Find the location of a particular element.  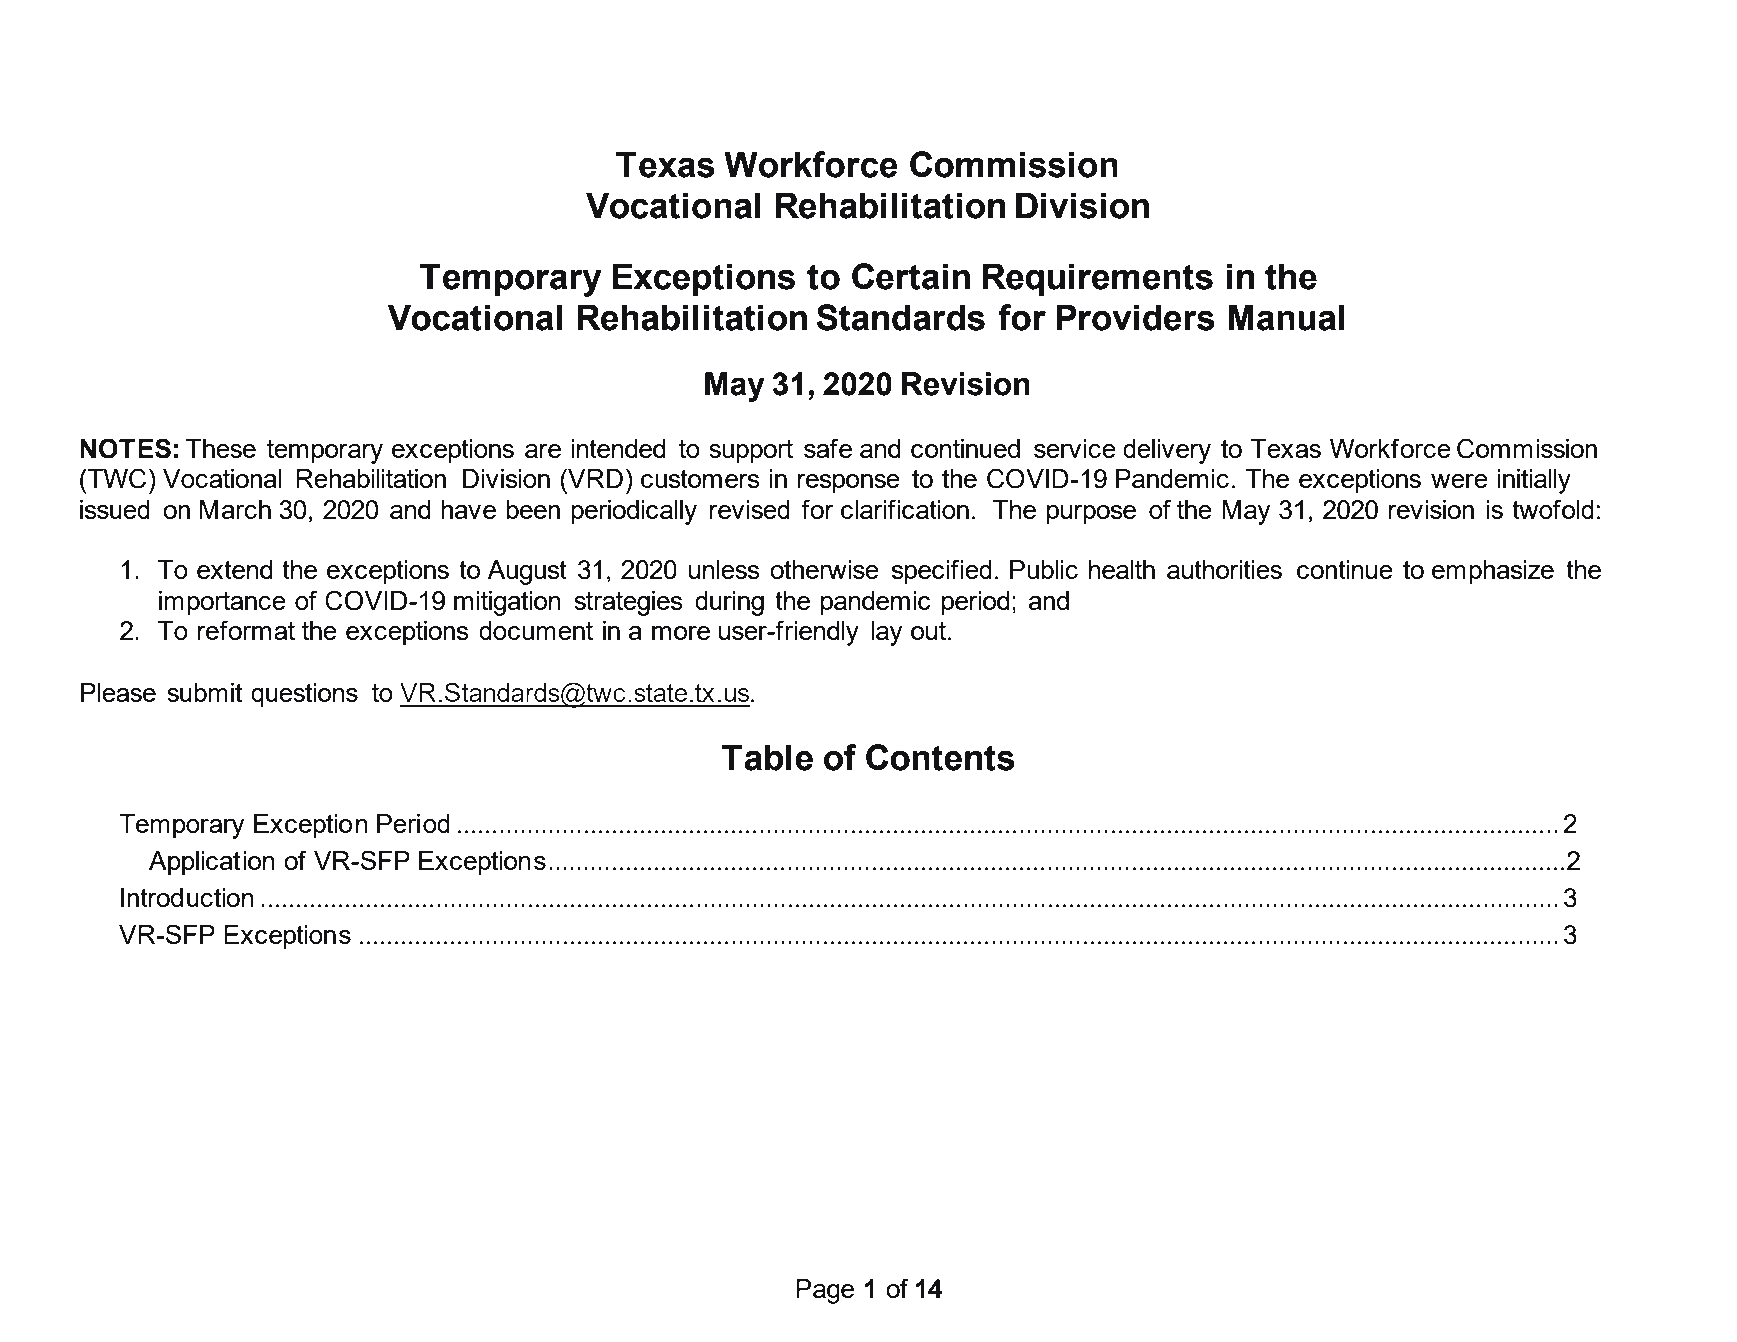

lay is located at coordinates (887, 633).
